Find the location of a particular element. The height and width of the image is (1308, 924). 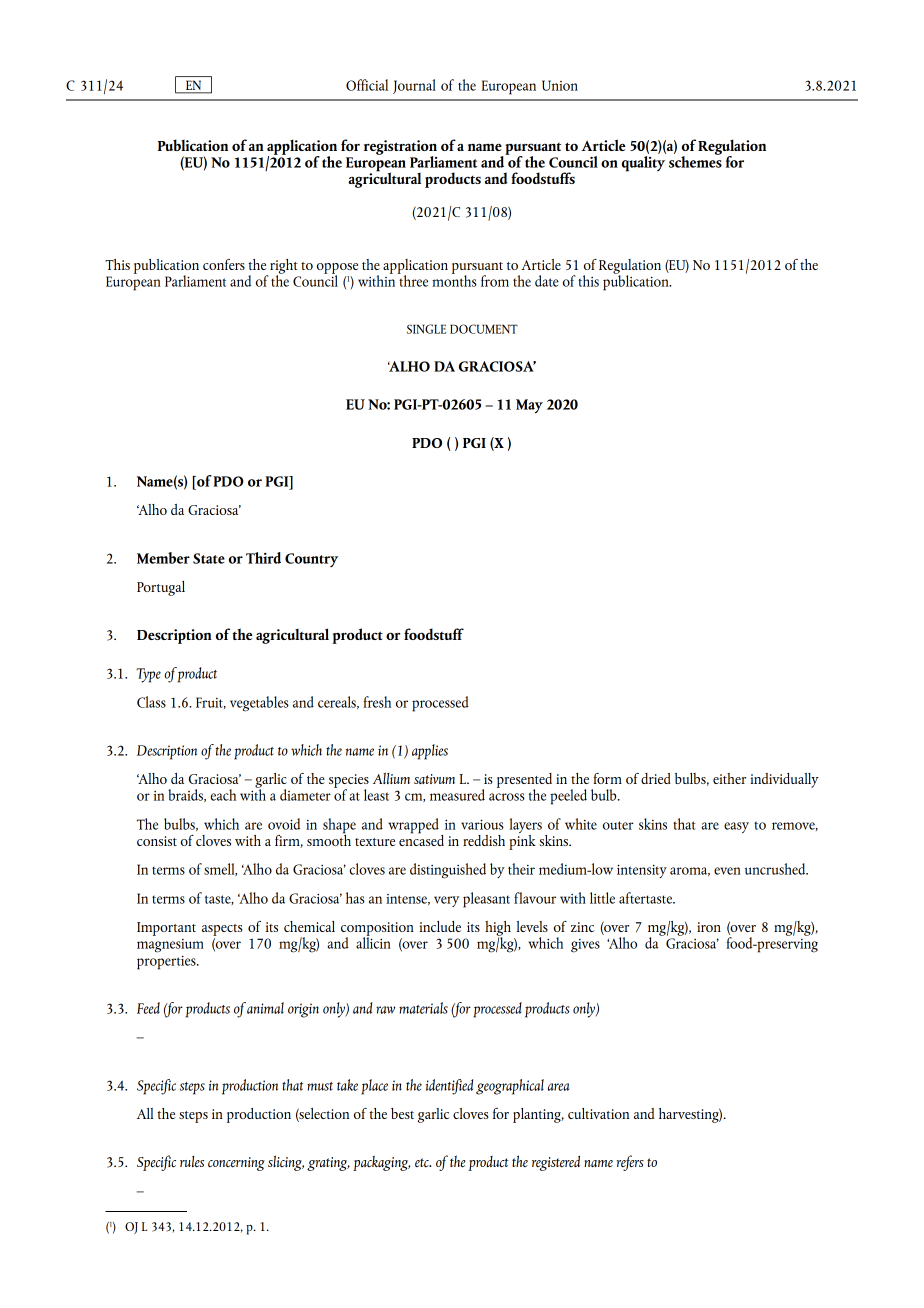

May is located at coordinates (529, 406).
